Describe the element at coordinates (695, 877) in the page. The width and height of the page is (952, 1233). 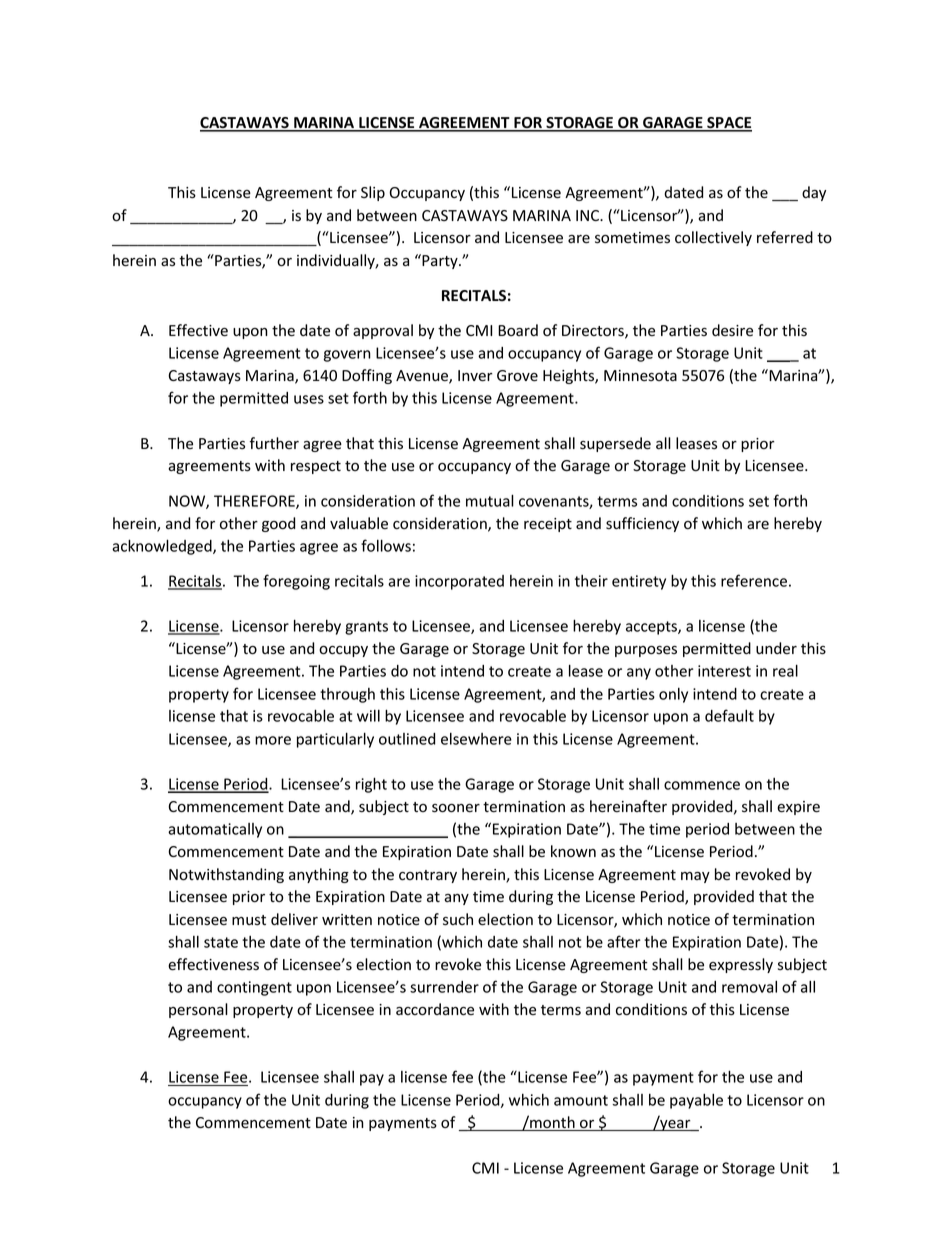
I see `may` at that location.
